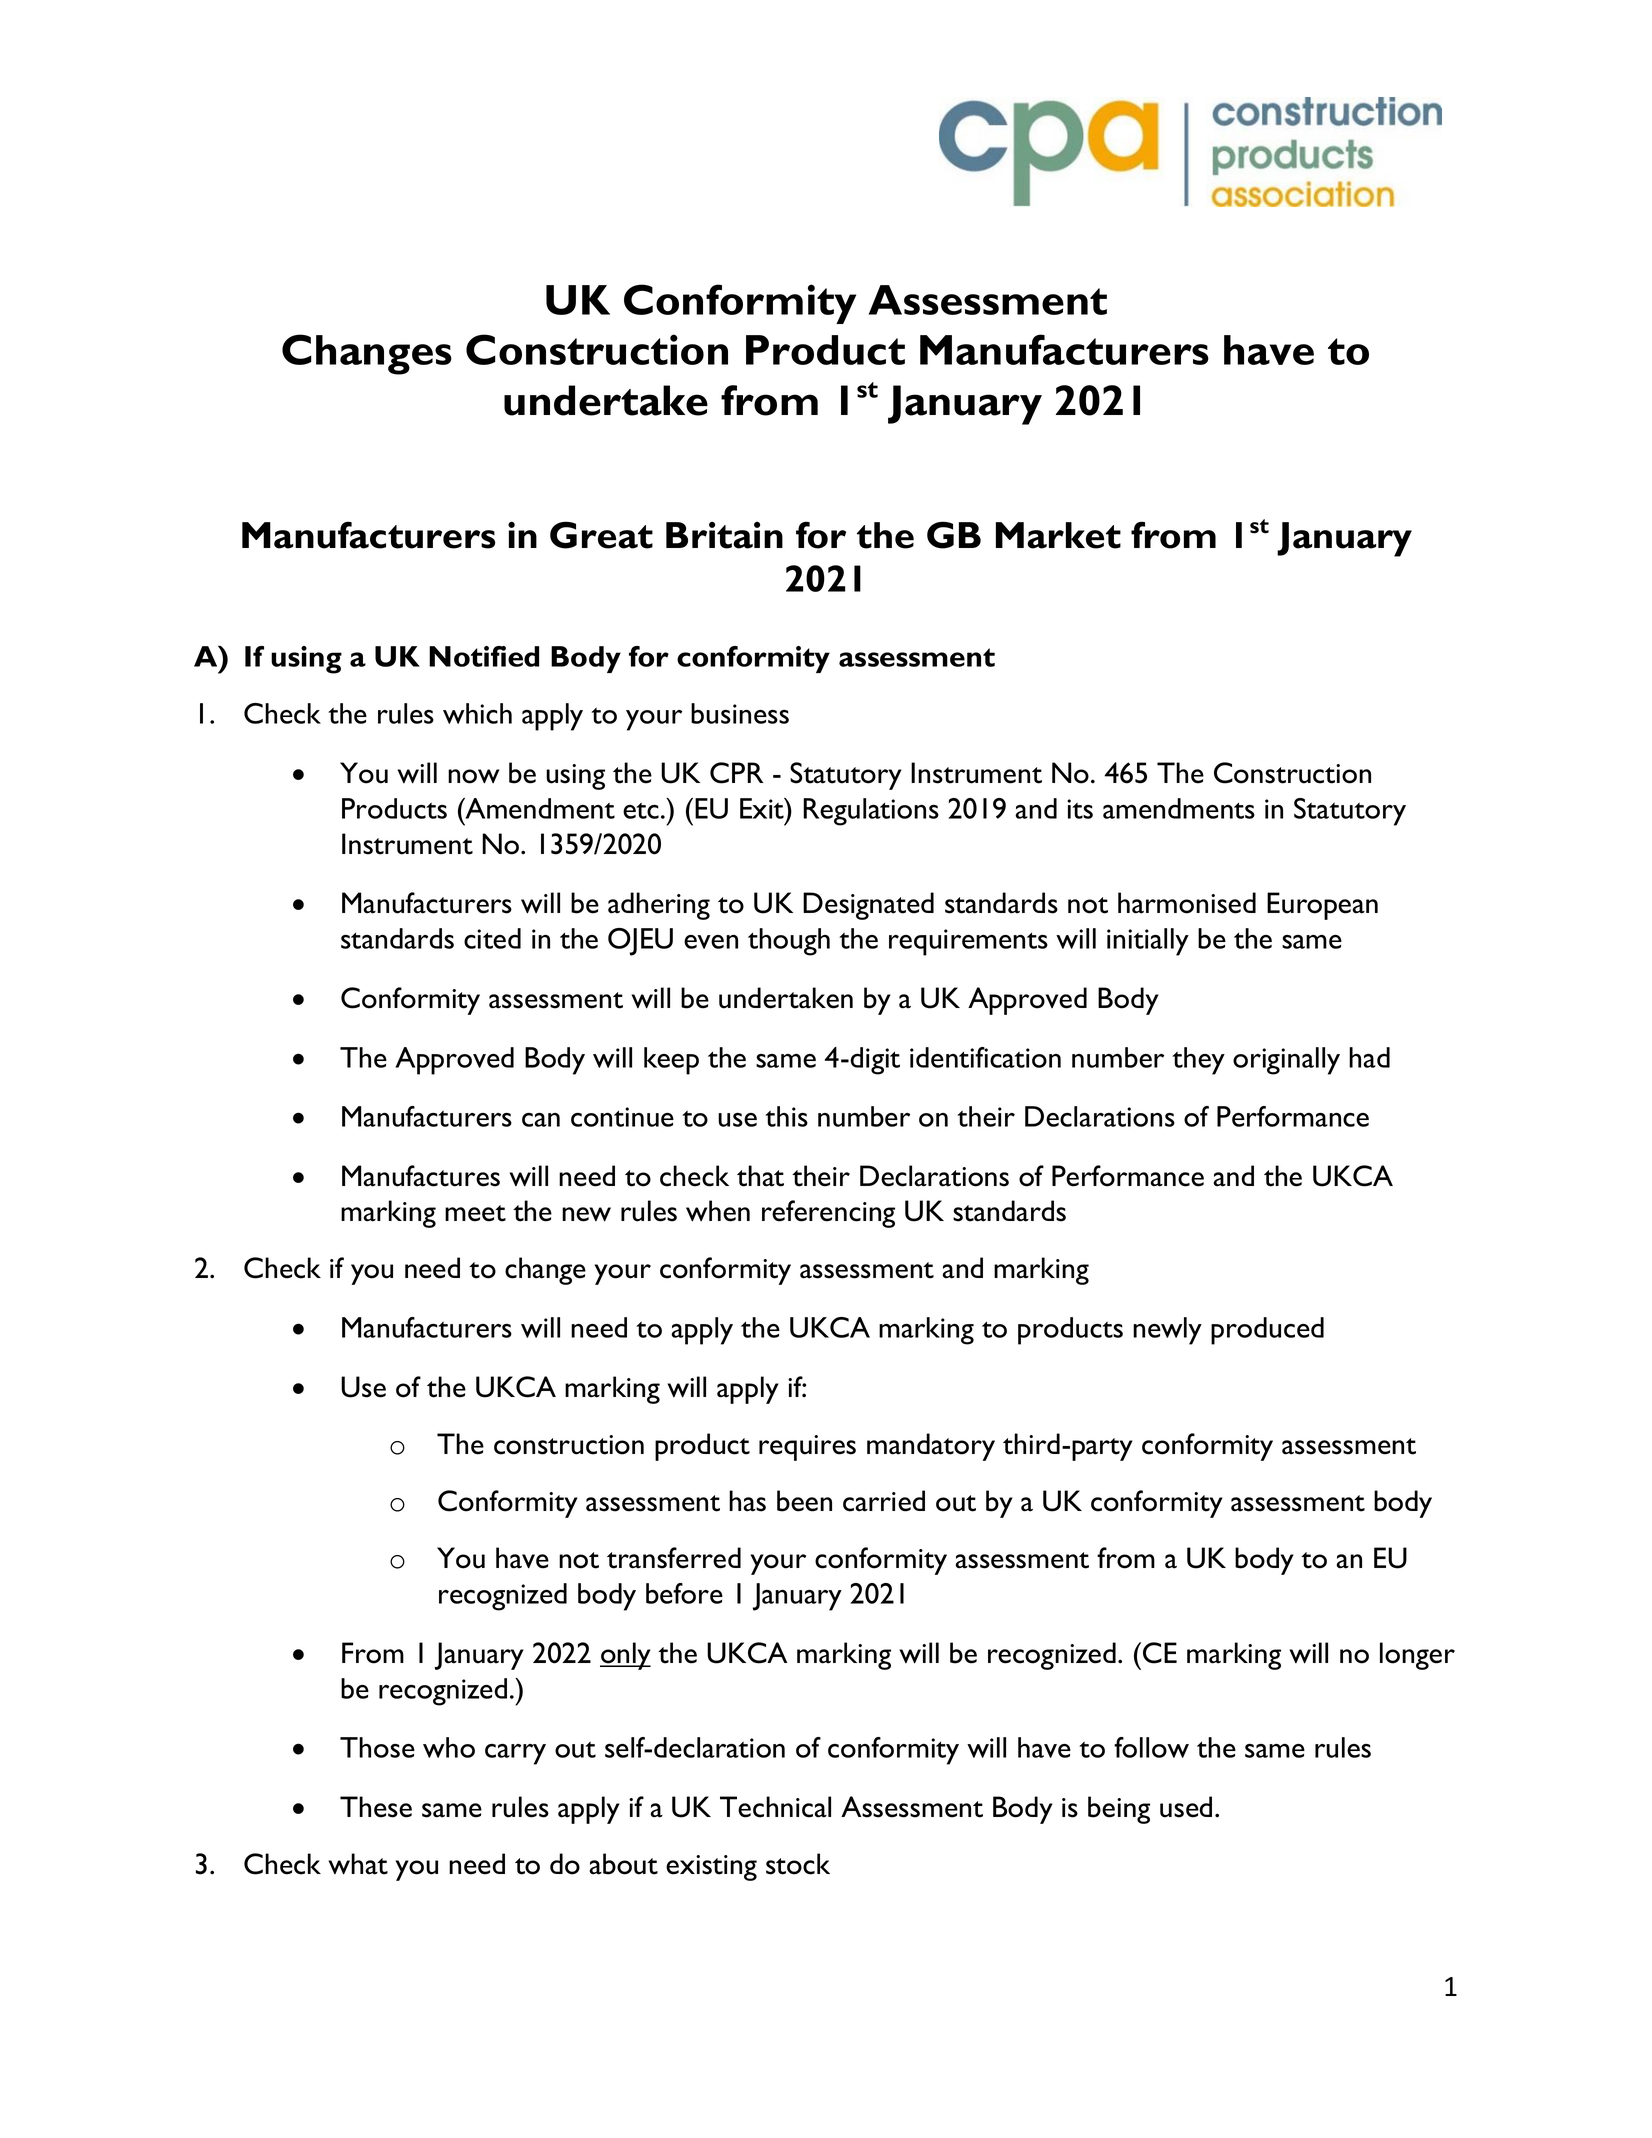 This image has height=2138, width=1652. I want to click on originally, so click(1286, 1061).
